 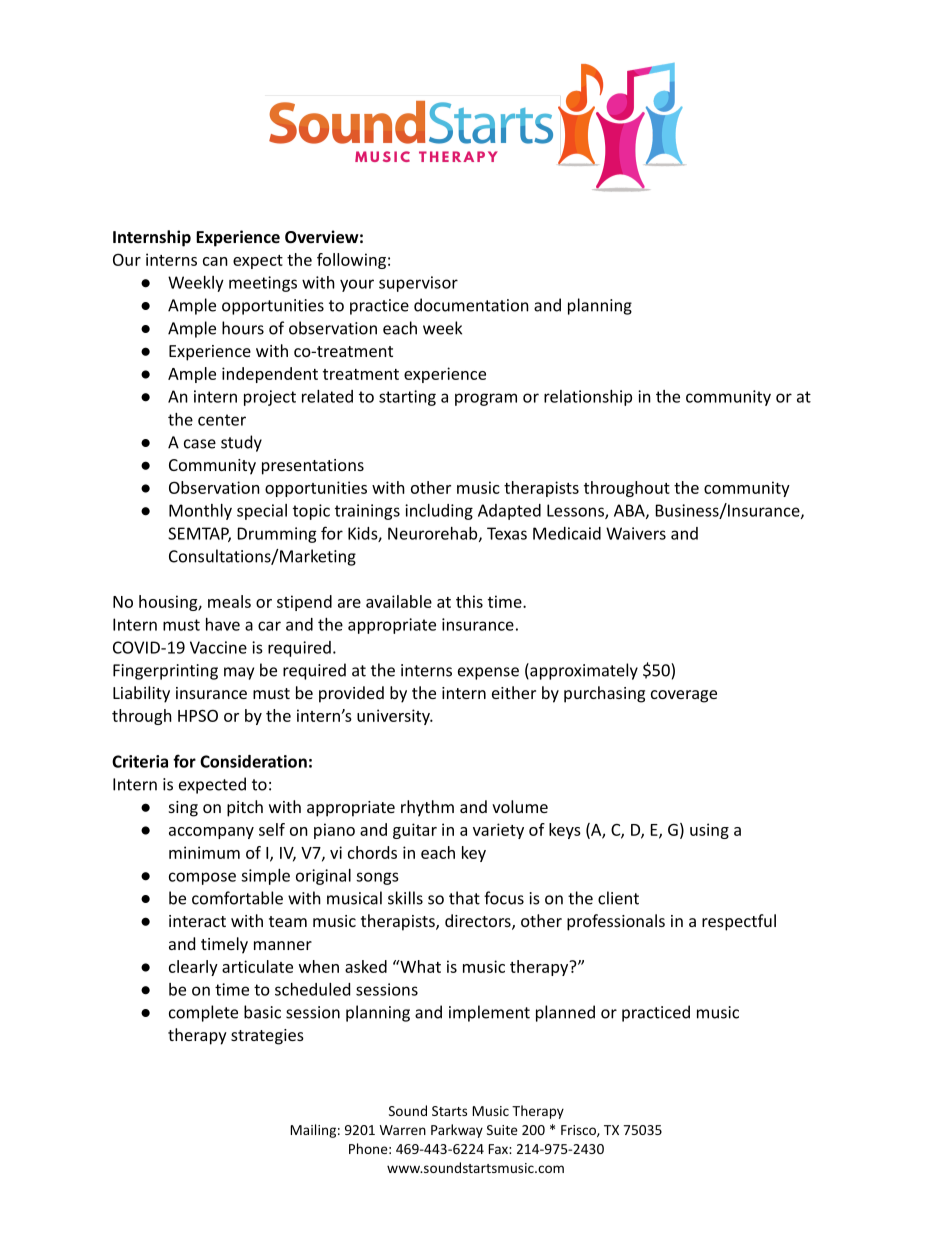 I want to click on Waivers, so click(x=636, y=533).
